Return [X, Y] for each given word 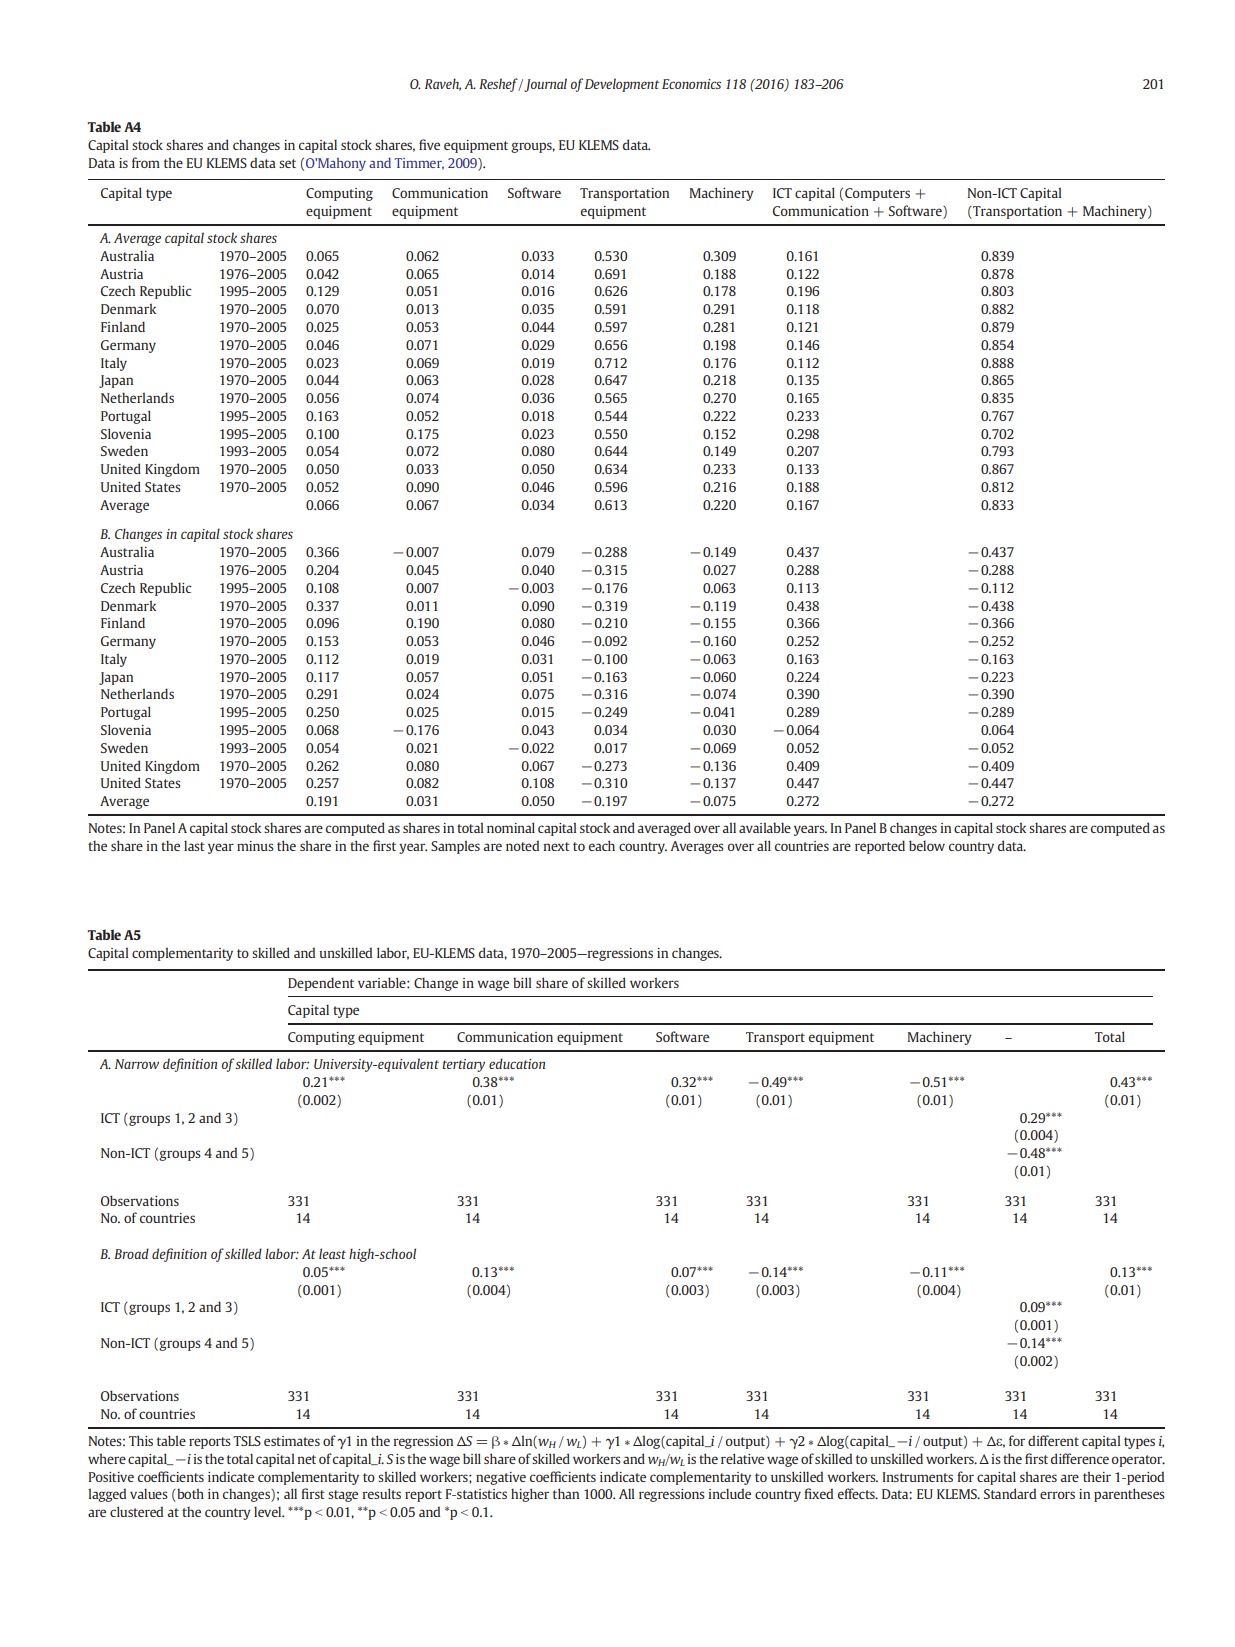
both [189, 1495]
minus [255, 846]
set [287, 163]
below [927, 845]
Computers [877, 194]
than [566, 1493]
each [602, 845]
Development [622, 85]
